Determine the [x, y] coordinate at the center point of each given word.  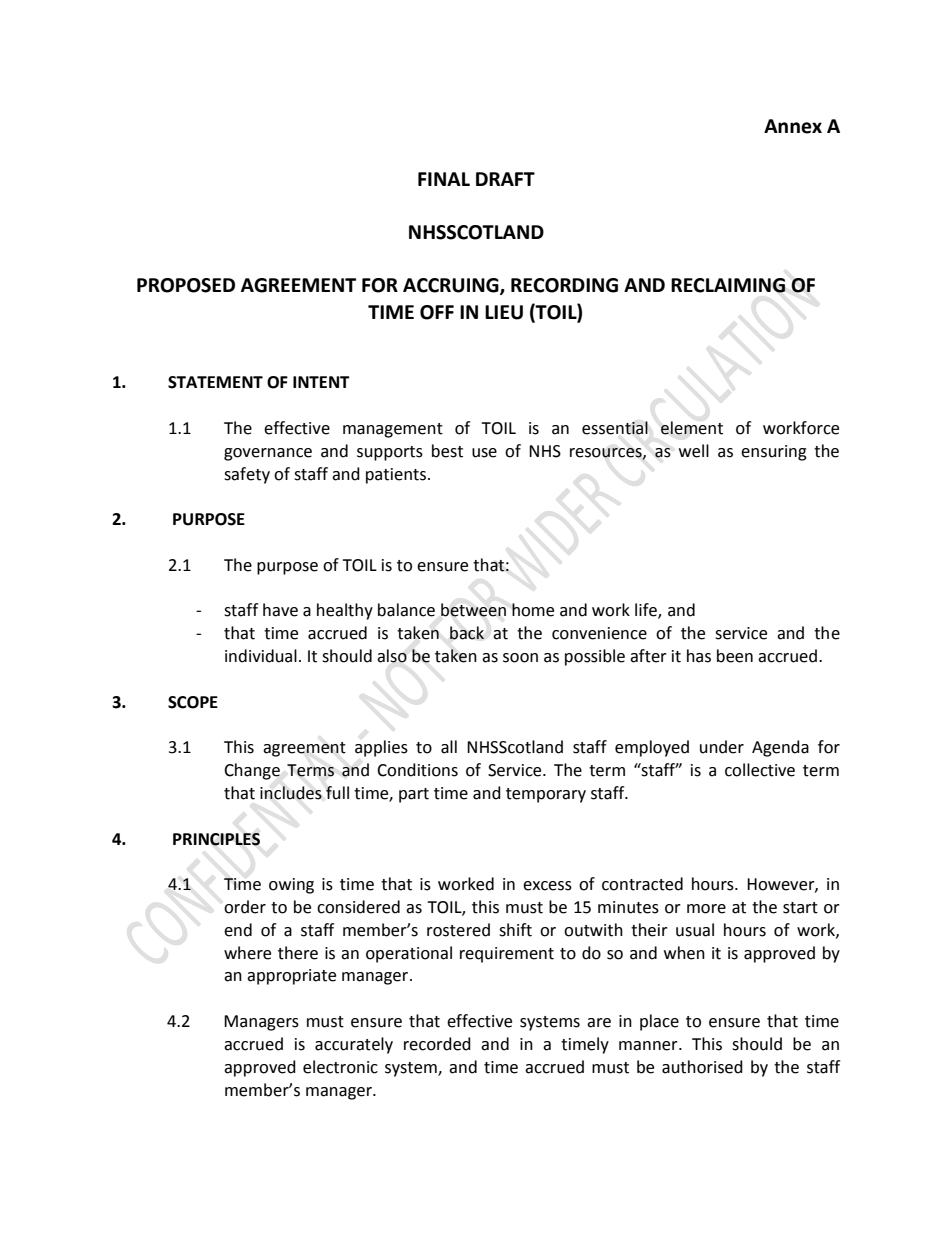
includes [291, 793]
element [692, 428]
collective [760, 770]
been [735, 656]
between [473, 610]
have [280, 610]
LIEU [504, 312]
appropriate [291, 977]
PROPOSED [186, 285]
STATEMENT [215, 382]
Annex [793, 126]
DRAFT [505, 179]
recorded [437, 1044]
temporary [546, 795]
